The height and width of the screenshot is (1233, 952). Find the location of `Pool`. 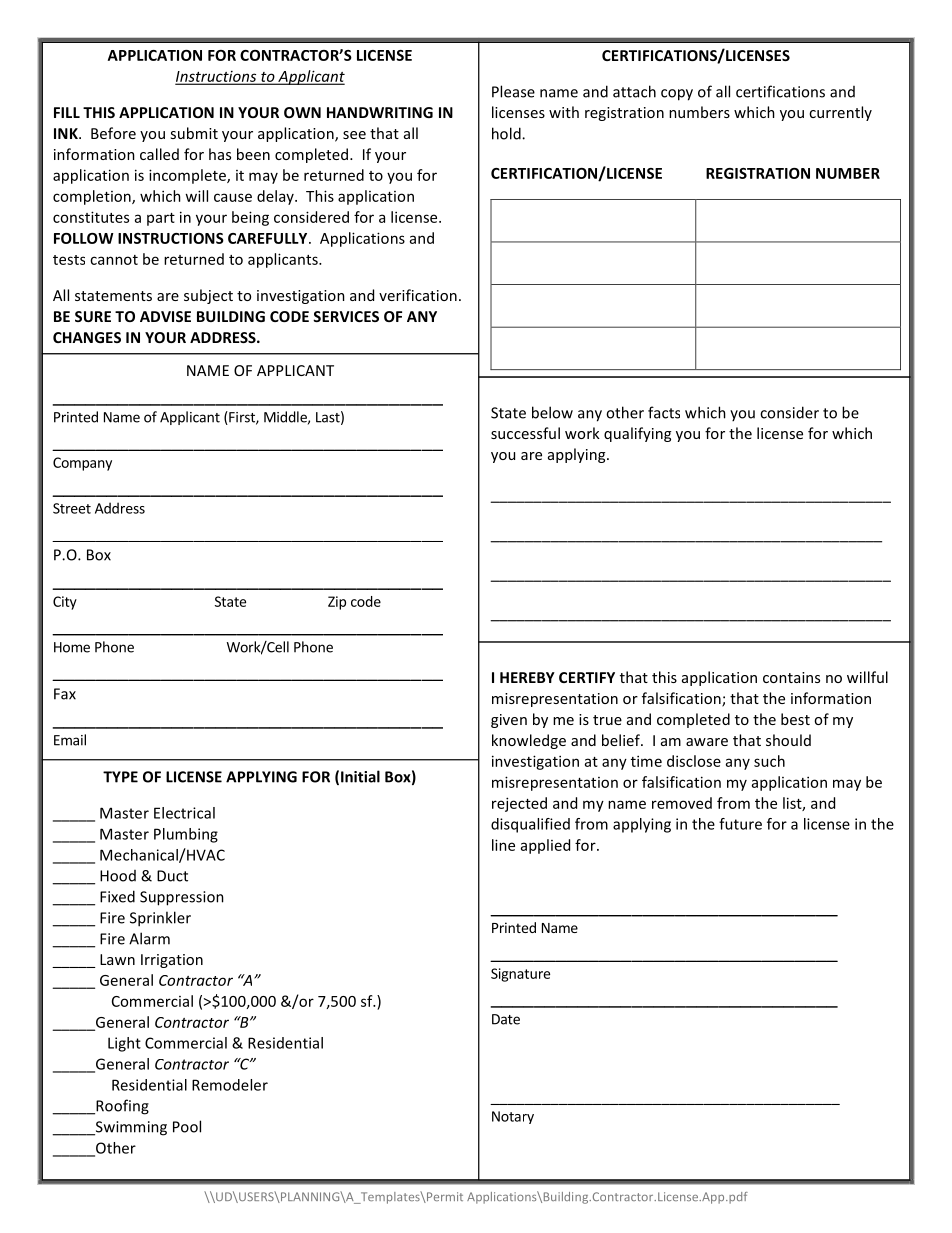

Pool is located at coordinates (187, 1126).
